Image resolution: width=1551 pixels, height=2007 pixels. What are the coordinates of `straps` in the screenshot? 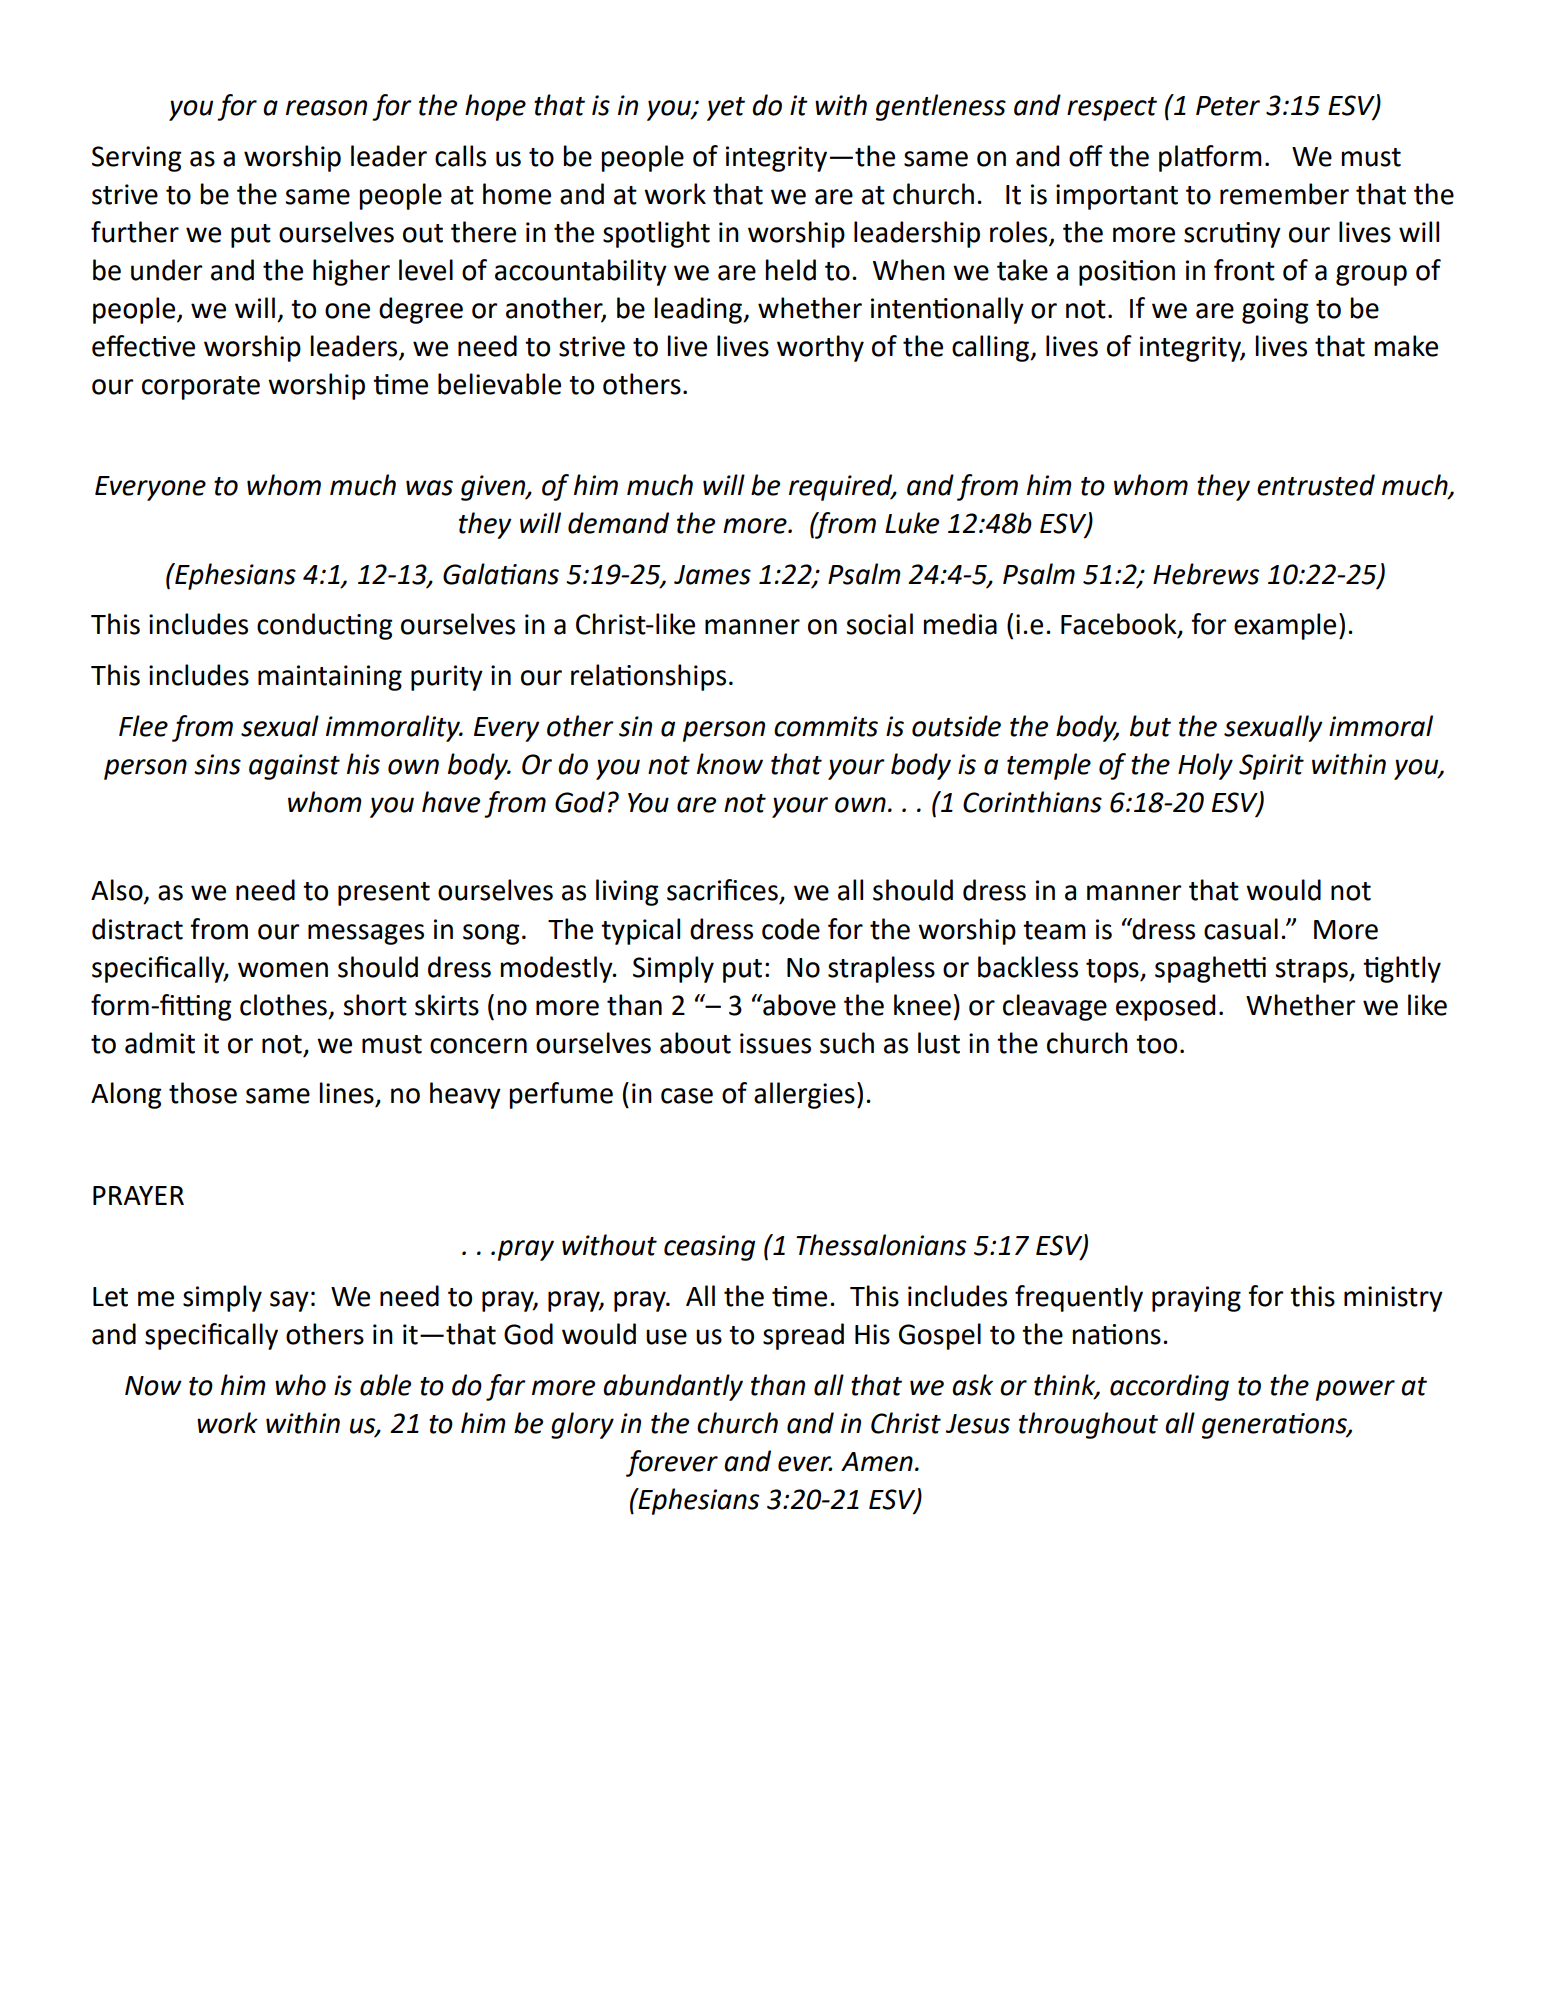 It's located at (1312, 971).
